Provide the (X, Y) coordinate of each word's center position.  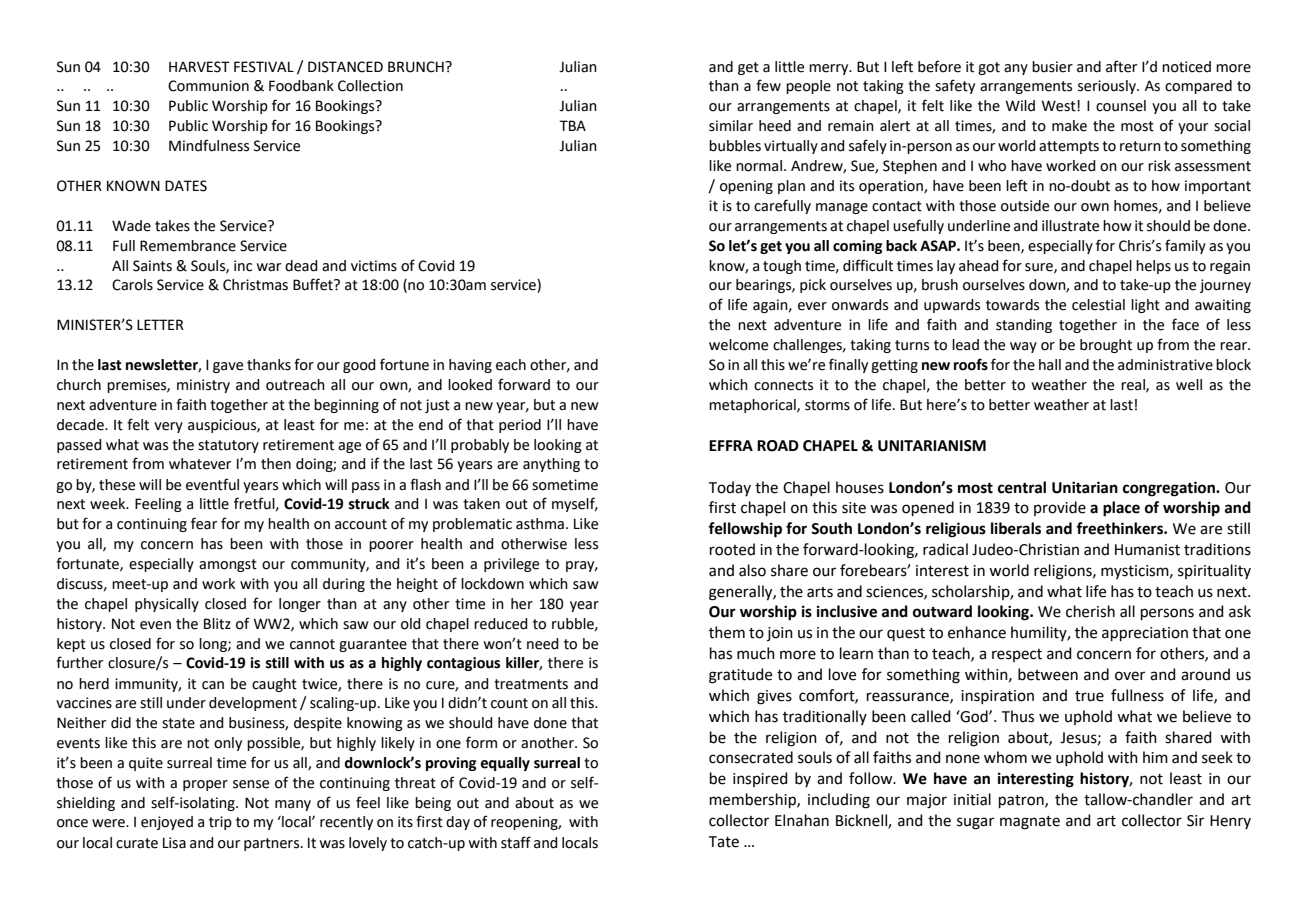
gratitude (740, 676)
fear (204, 523)
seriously (1108, 87)
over (1130, 676)
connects (783, 385)
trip (220, 823)
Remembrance (188, 246)
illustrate (1070, 226)
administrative (1165, 365)
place (1121, 509)
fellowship (745, 530)
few (768, 85)
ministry (203, 386)
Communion (208, 86)
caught (274, 685)
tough (782, 267)
